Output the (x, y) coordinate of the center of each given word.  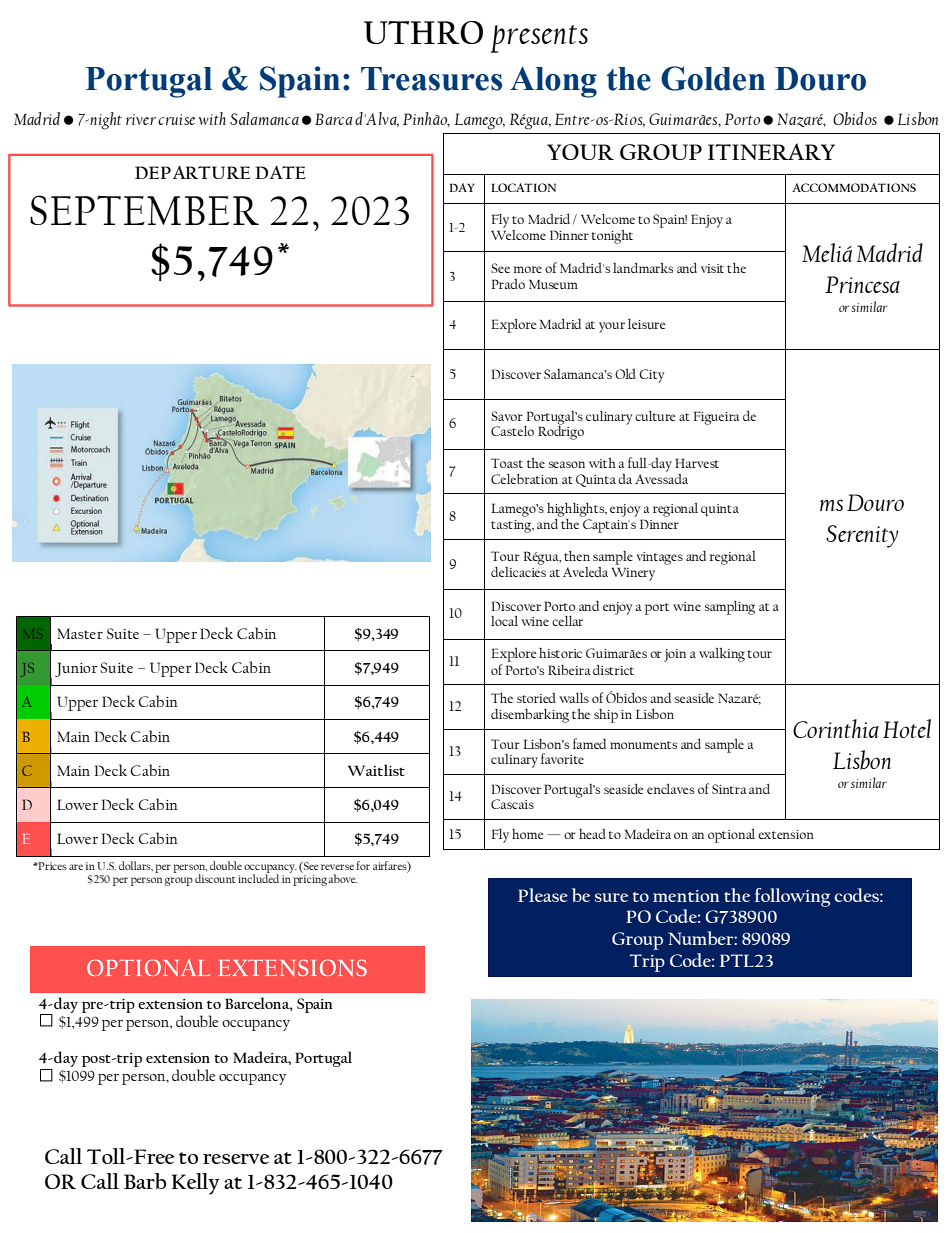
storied (536, 698)
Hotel (907, 728)
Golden (713, 78)
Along (553, 82)
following (792, 897)
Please (543, 895)
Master (80, 633)
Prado (508, 284)
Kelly (195, 1184)
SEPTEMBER (144, 210)
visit (712, 268)
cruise (176, 119)
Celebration (524, 479)
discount (215, 878)
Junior (76, 669)
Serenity (862, 536)
